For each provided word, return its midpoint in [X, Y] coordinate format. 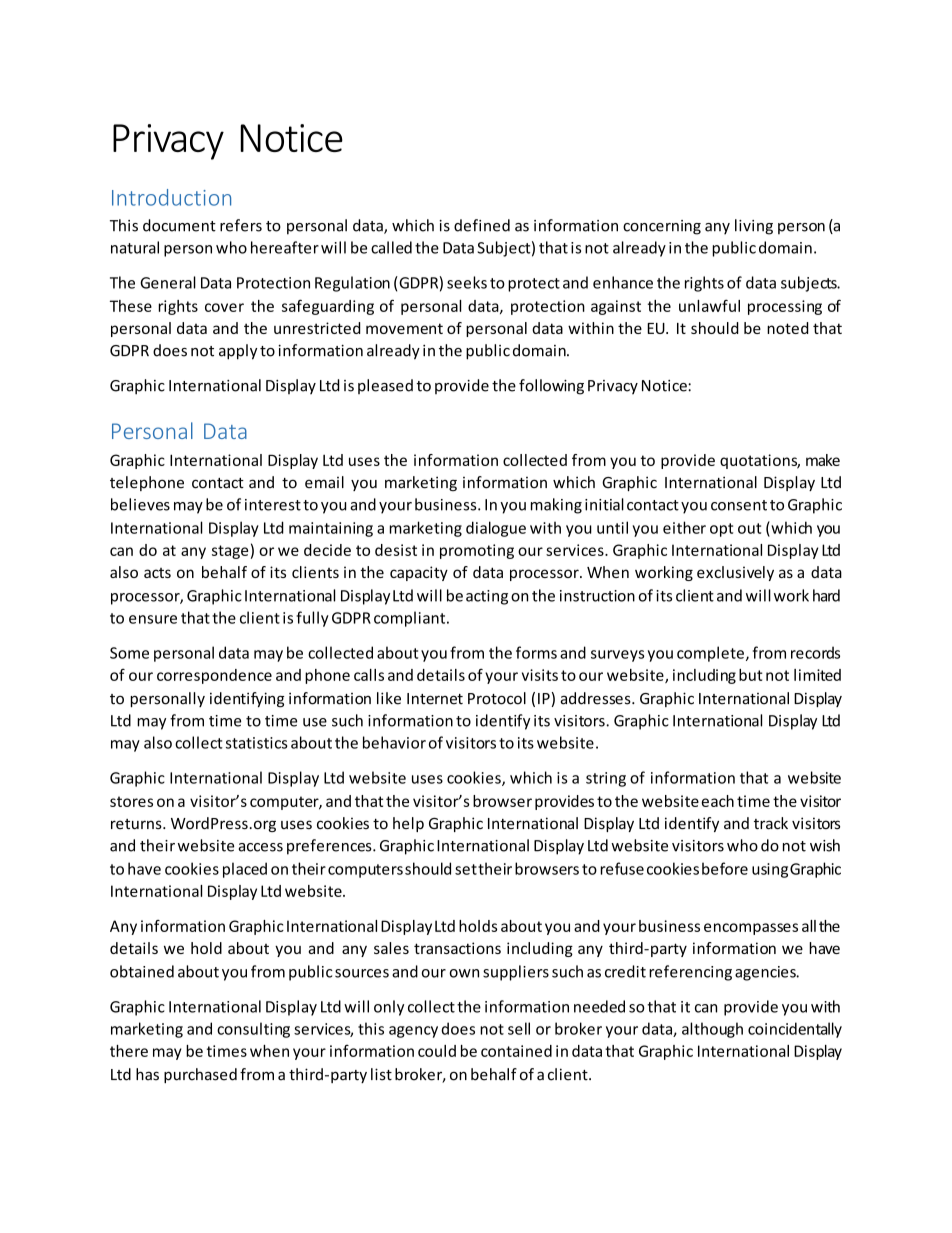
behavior [394, 742]
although [712, 1030]
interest [273, 505]
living [754, 227]
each [718, 801]
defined [482, 225]
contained [516, 1051]
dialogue [496, 529]
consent [739, 505]
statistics [257, 743]
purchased [200, 1075]
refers [241, 225]
